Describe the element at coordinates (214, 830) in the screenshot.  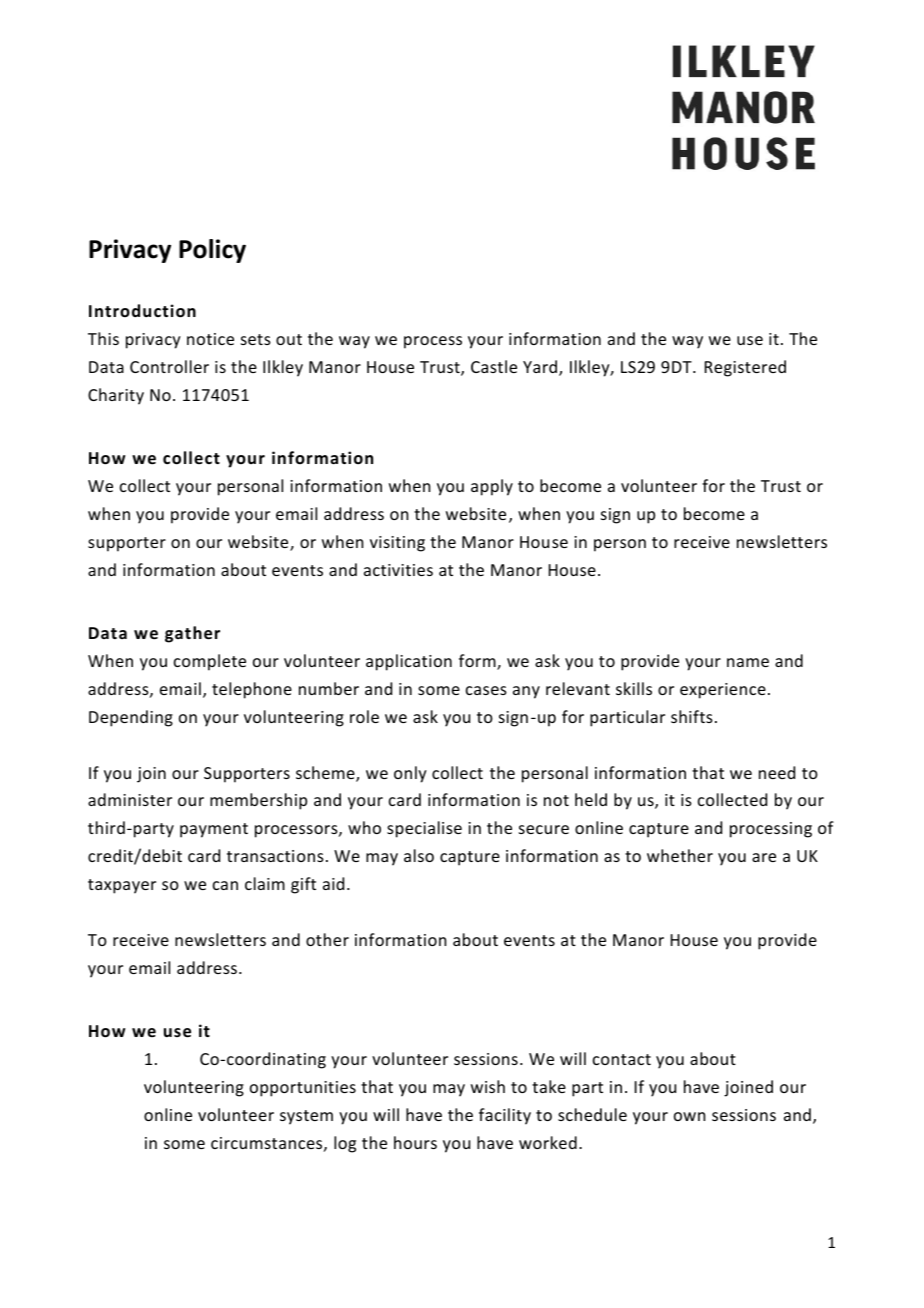
I see `payment` at that location.
